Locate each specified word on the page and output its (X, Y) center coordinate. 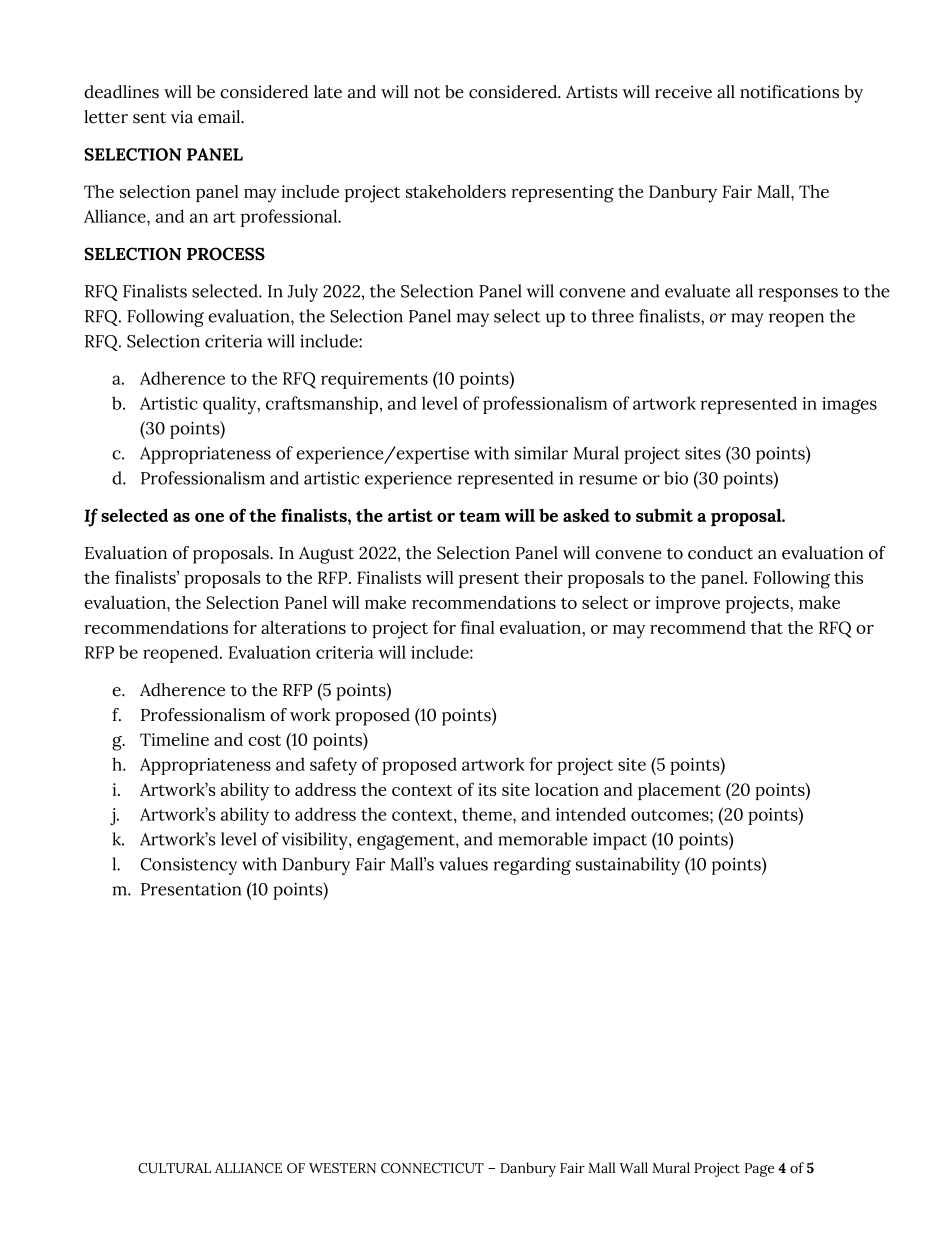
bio (676, 478)
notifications (789, 92)
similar (541, 453)
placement (679, 791)
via (182, 117)
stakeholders (456, 191)
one (209, 517)
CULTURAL (174, 1168)
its (487, 789)
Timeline (174, 739)
